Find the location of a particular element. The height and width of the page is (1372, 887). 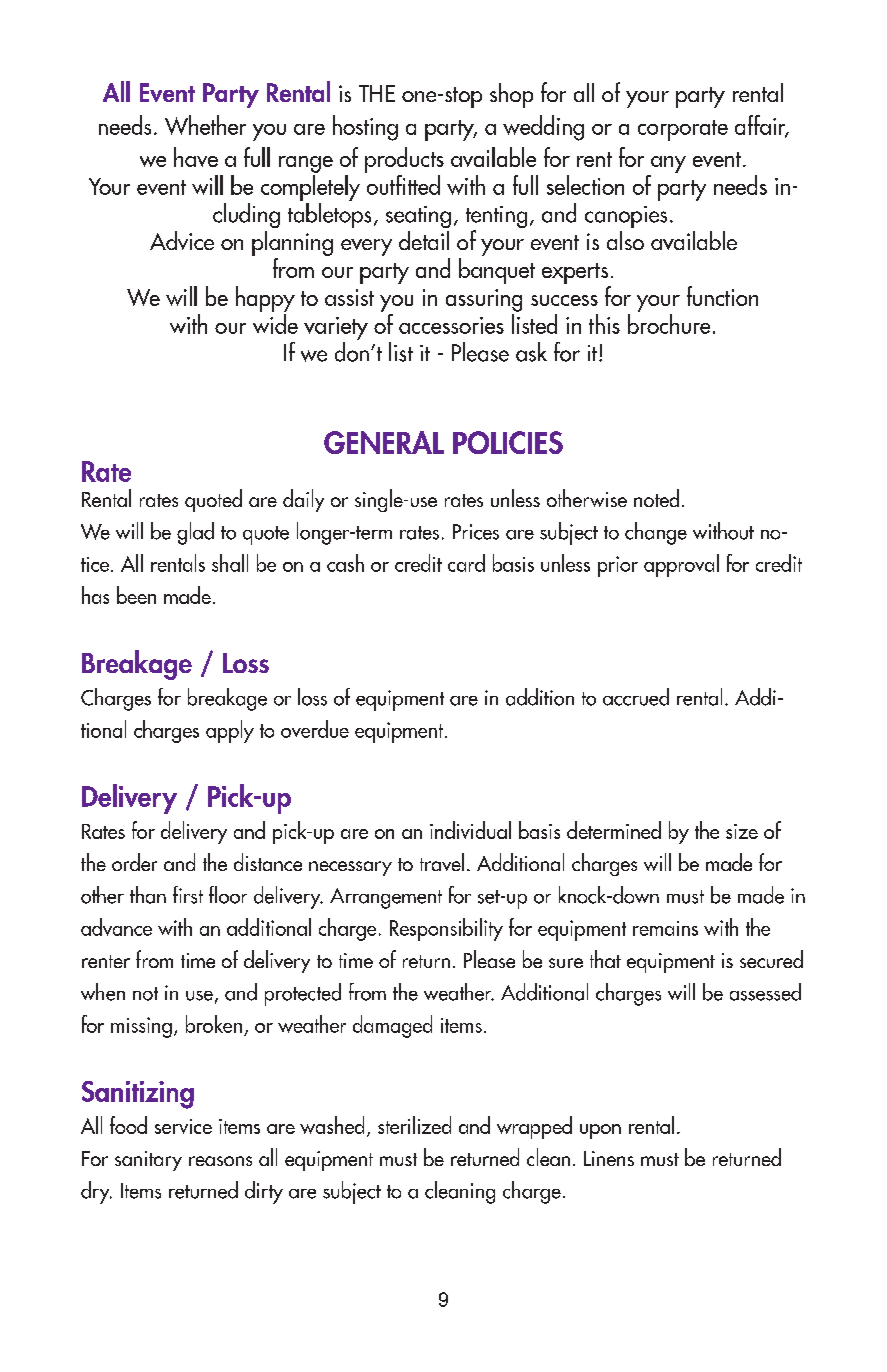

sterilized is located at coordinates (414, 1125).
